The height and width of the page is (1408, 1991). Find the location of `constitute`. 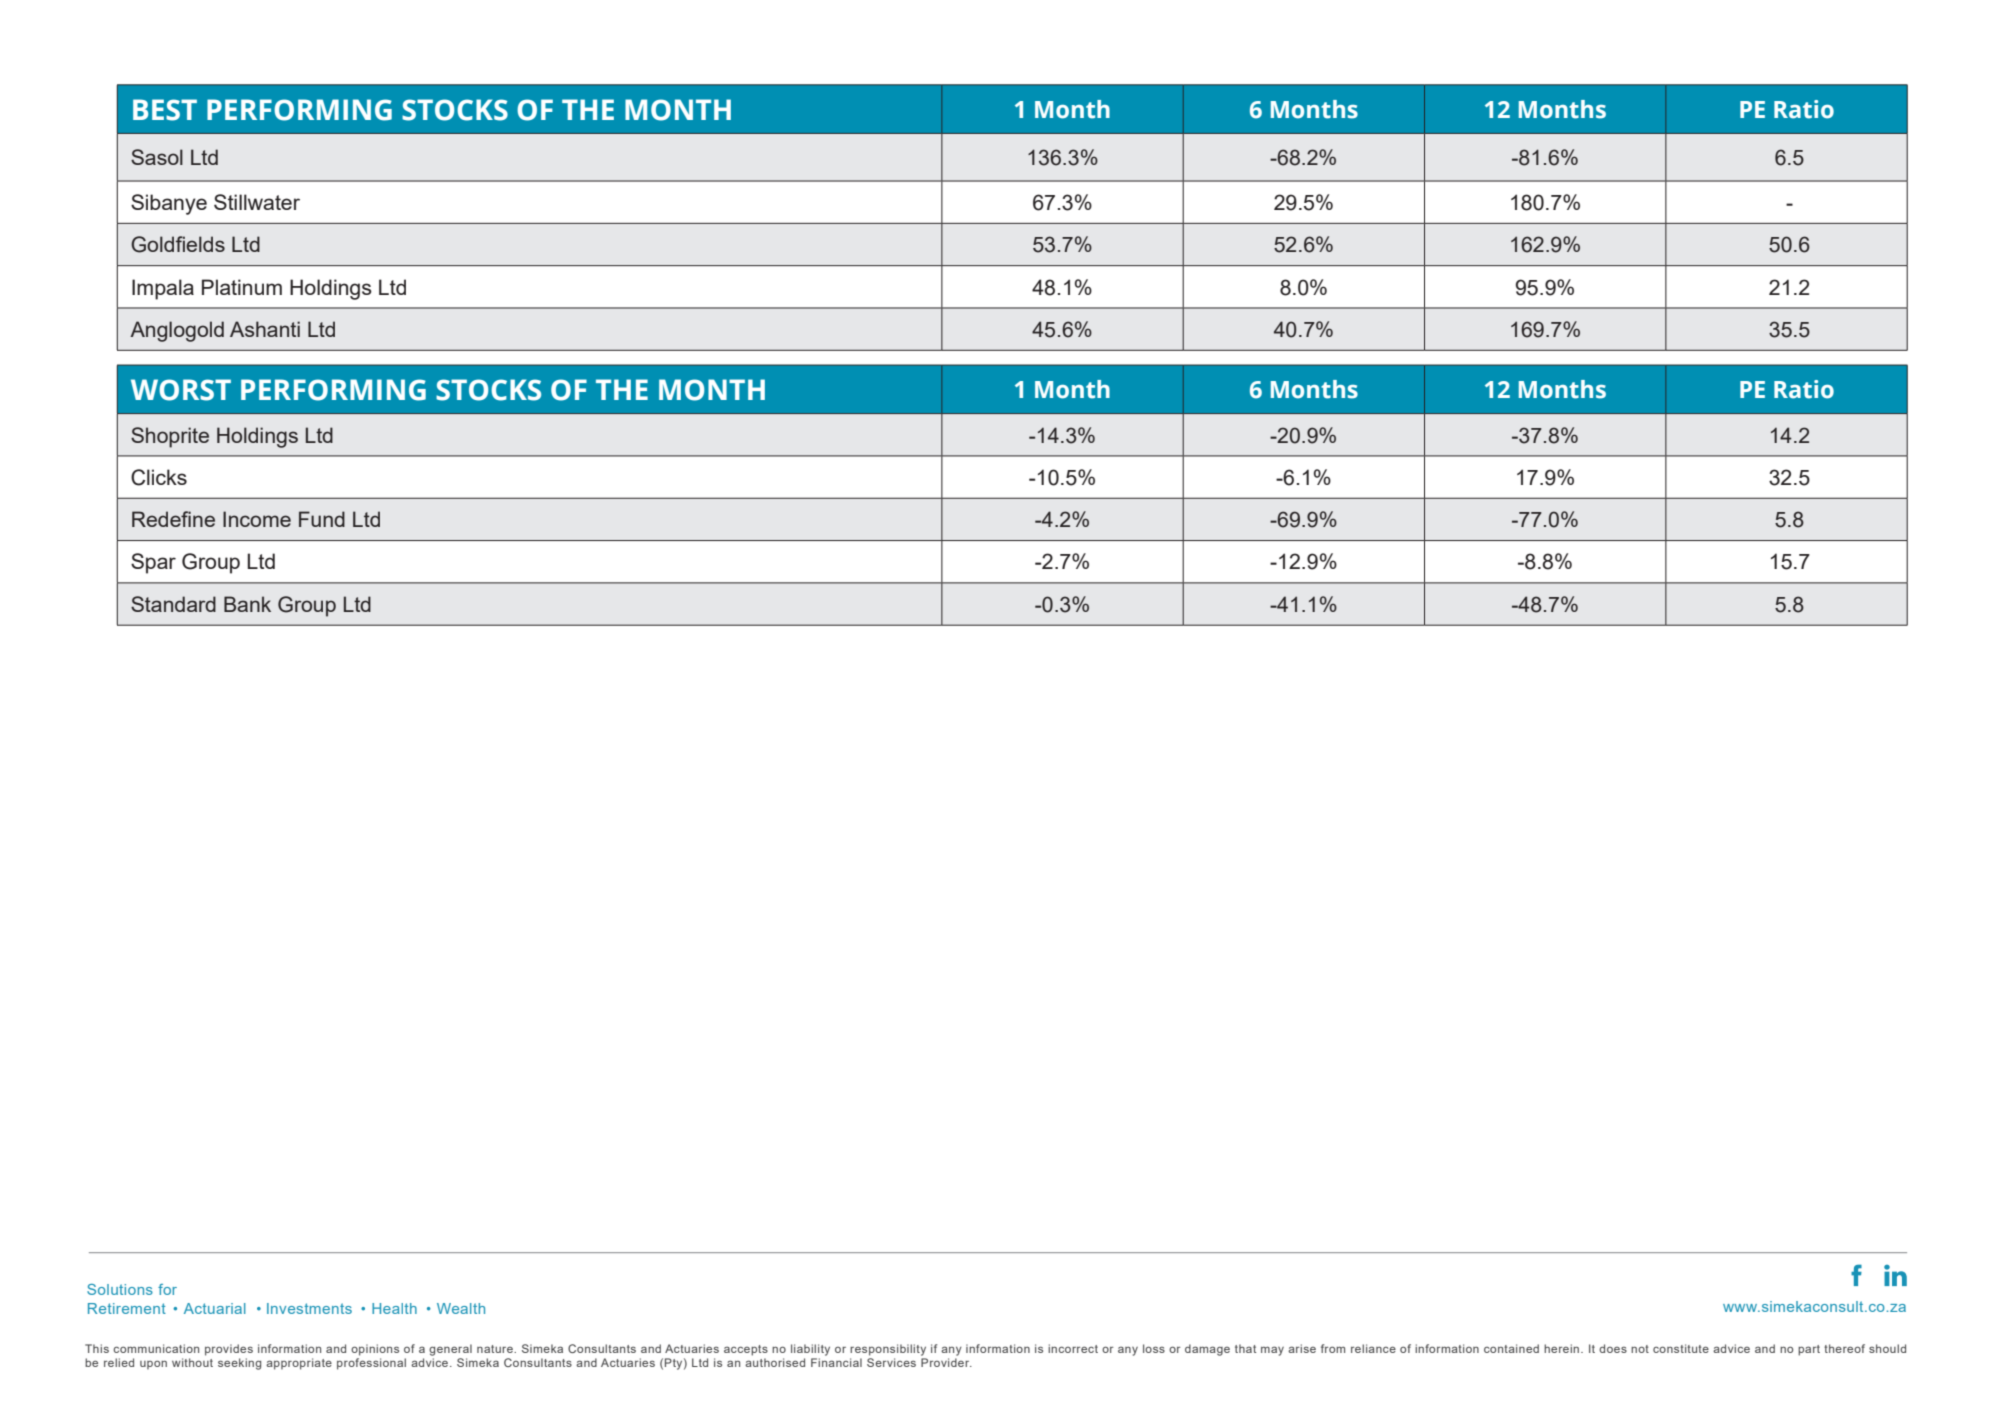

constitute is located at coordinates (1681, 1348).
